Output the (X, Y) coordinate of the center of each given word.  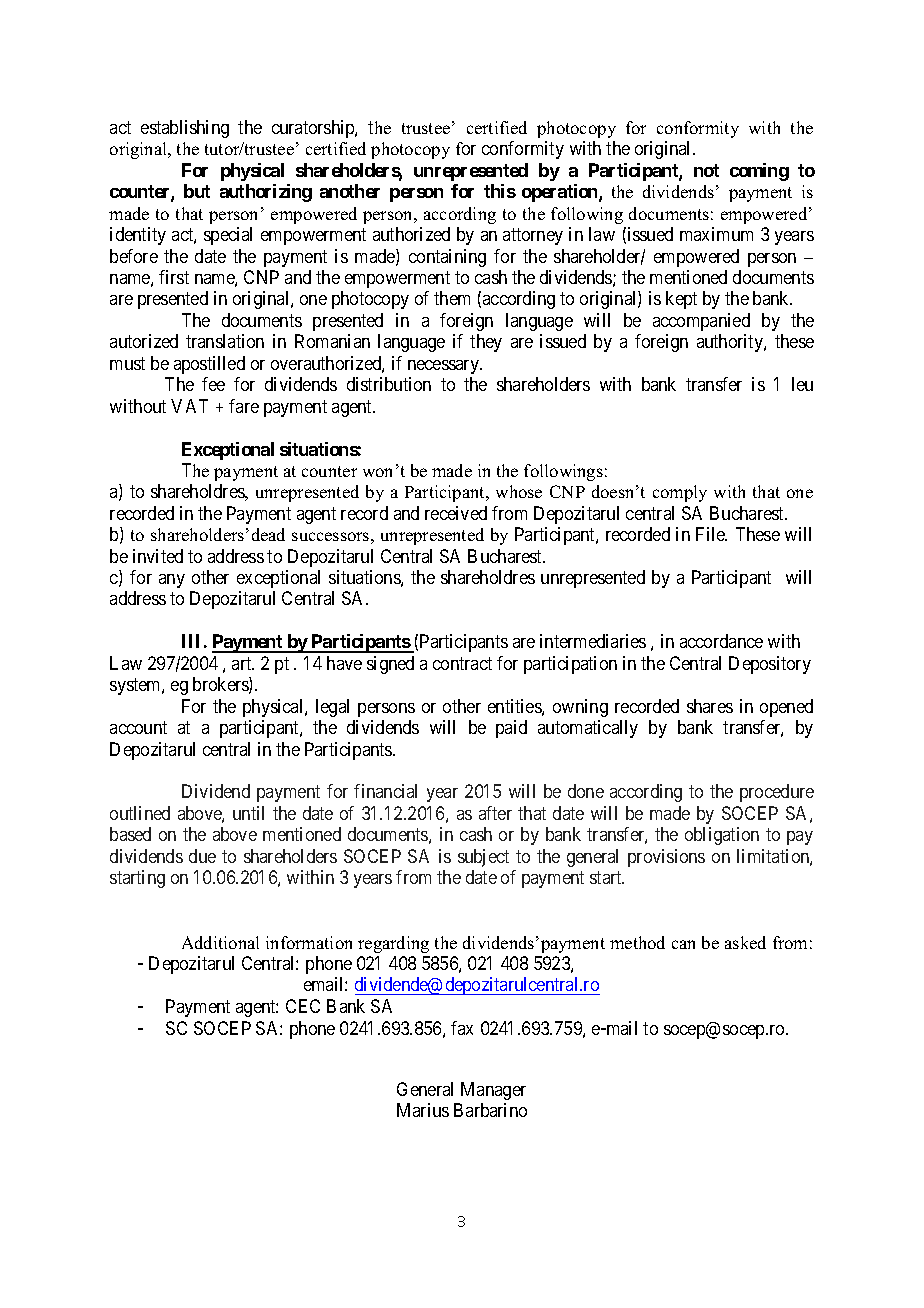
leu (802, 384)
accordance (721, 641)
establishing (185, 129)
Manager (493, 1091)
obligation (722, 836)
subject (483, 858)
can (683, 944)
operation (561, 193)
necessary (445, 367)
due (202, 856)
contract (462, 663)
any (172, 581)
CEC (303, 1006)
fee (213, 384)
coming (759, 172)
